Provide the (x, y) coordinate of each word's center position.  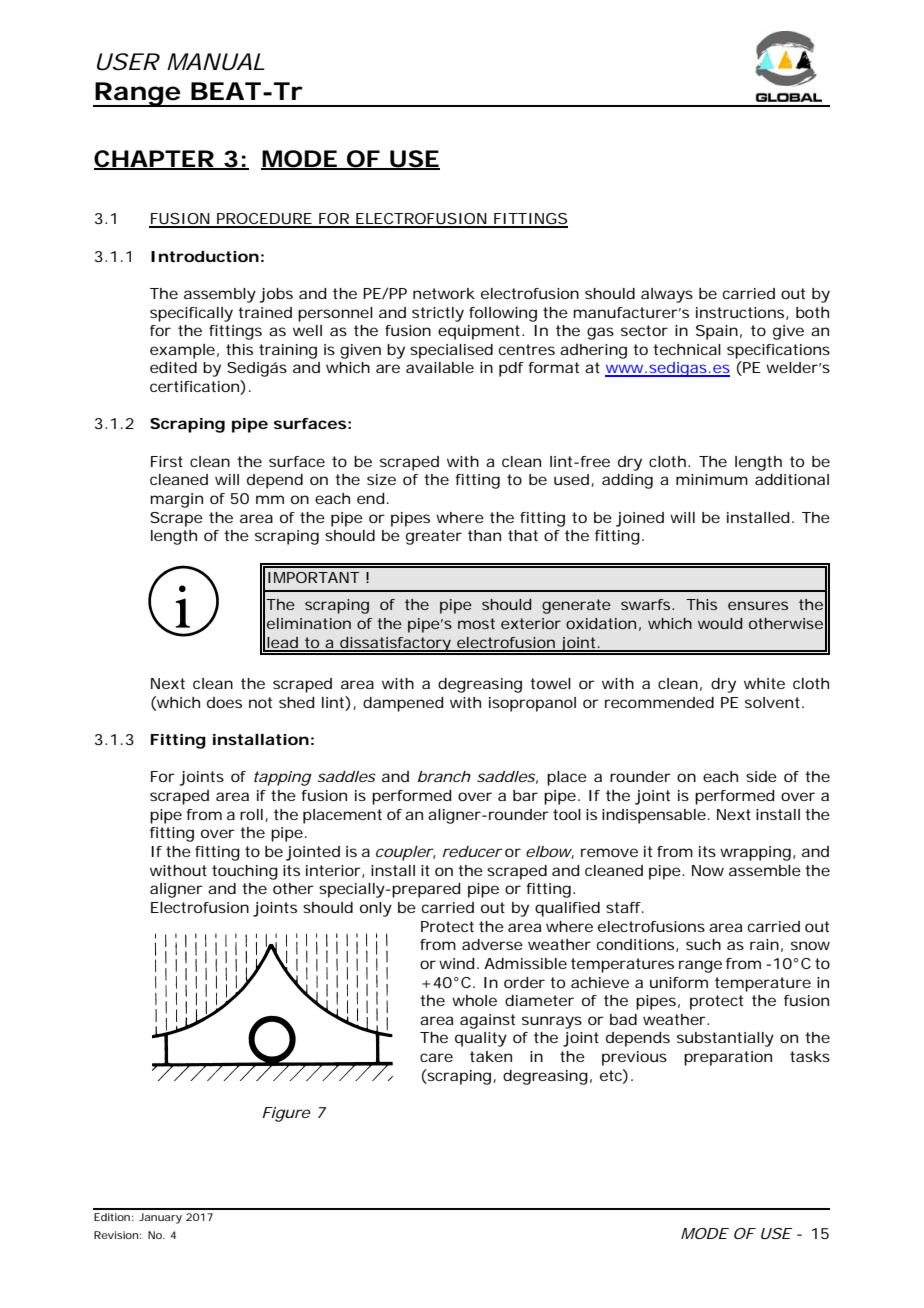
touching (245, 872)
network (444, 293)
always (667, 295)
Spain (717, 332)
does (224, 702)
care (436, 1057)
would (720, 623)
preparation (728, 1058)
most (476, 623)
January (160, 1218)
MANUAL (216, 62)
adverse (492, 944)
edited (173, 367)
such (703, 944)
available (440, 367)
